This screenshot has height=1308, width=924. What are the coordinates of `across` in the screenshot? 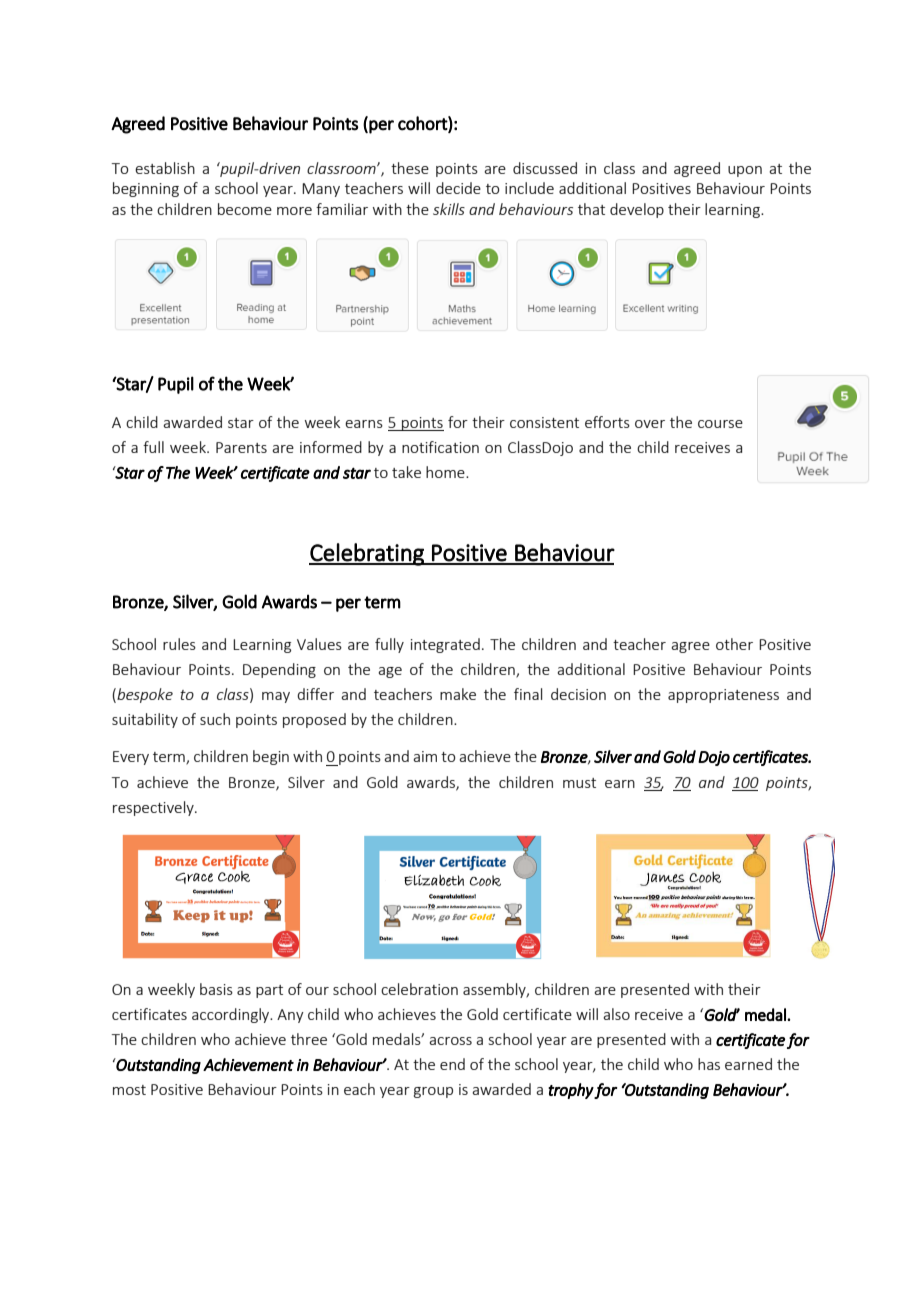 It's located at (450, 1041).
